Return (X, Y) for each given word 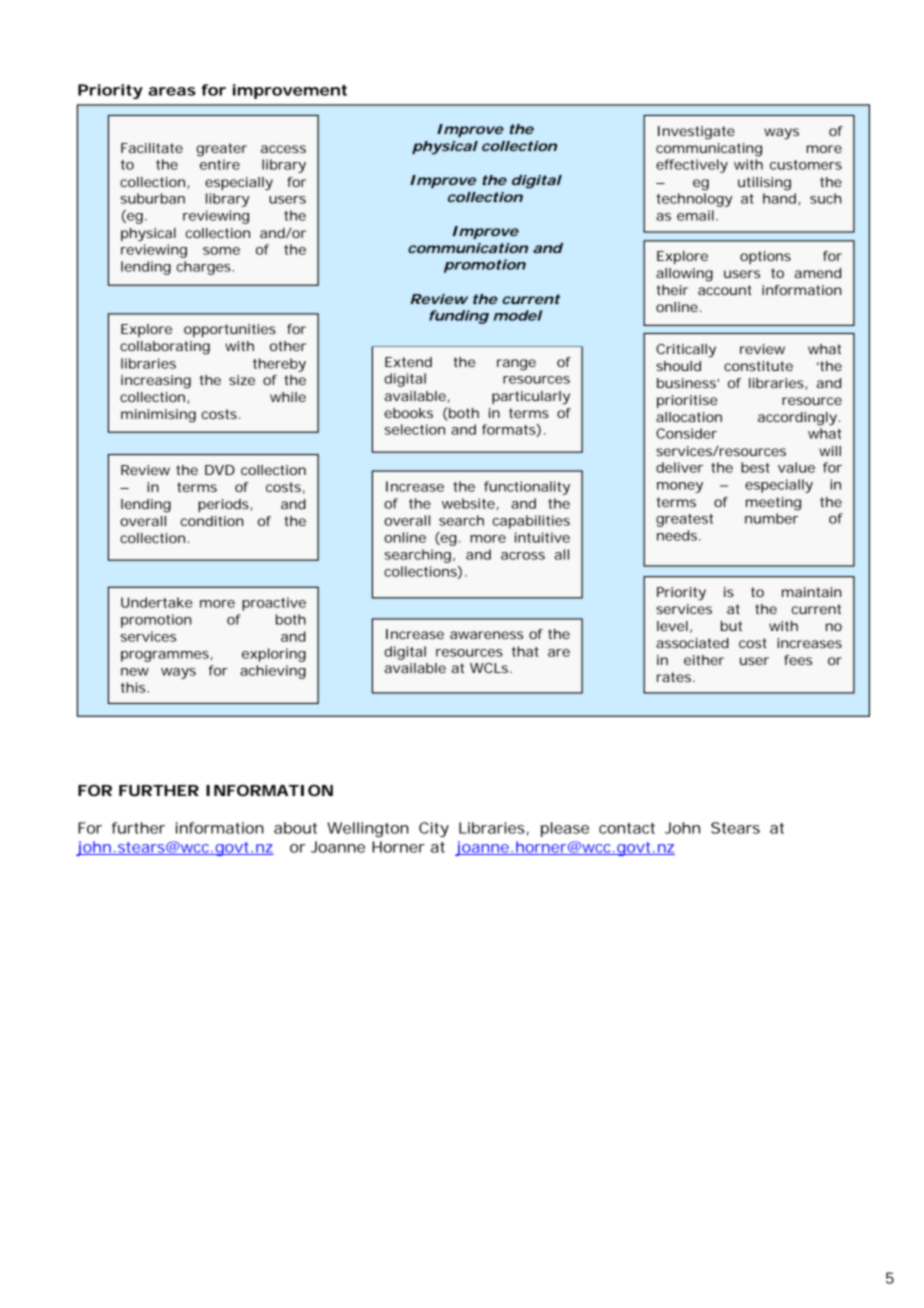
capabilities (531, 522)
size (242, 380)
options (765, 257)
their (672, 290)
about (295, 828)
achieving (273, 672)
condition (212, 521)
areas (172, 91)
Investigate (696, 133)
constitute (758, 366)
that (525, 651)
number (771, 518)
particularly (531, 398)
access (283, 149)
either (704, 660)
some (221, 251)
